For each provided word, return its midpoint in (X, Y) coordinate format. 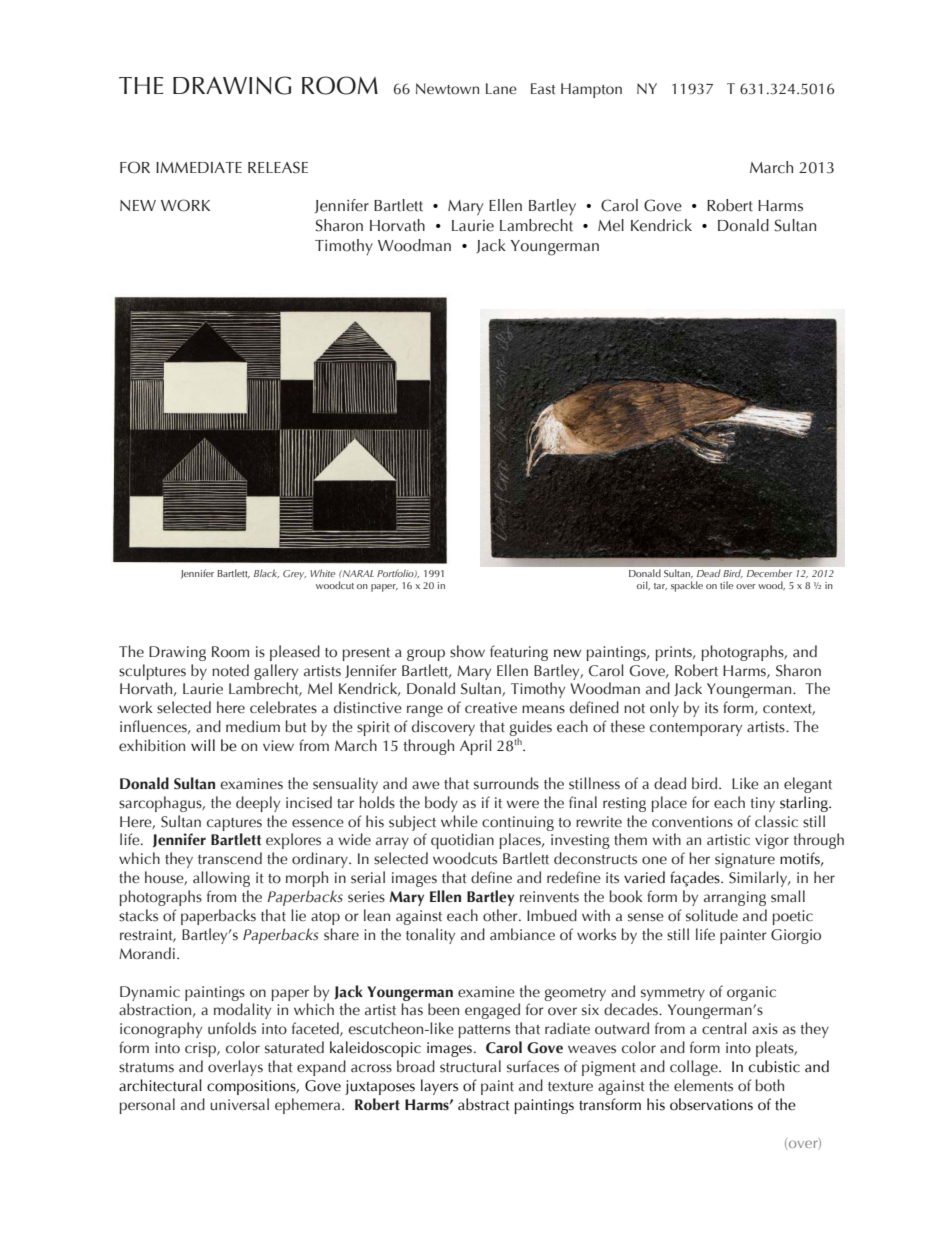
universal (239, 1104)
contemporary (696, 729)
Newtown (447, 89)
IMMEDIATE (199, 167)
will (203, 745)
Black (266, 573)
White (322, 573)
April (476, 747)
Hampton (591, 90)
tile (726, 585)
